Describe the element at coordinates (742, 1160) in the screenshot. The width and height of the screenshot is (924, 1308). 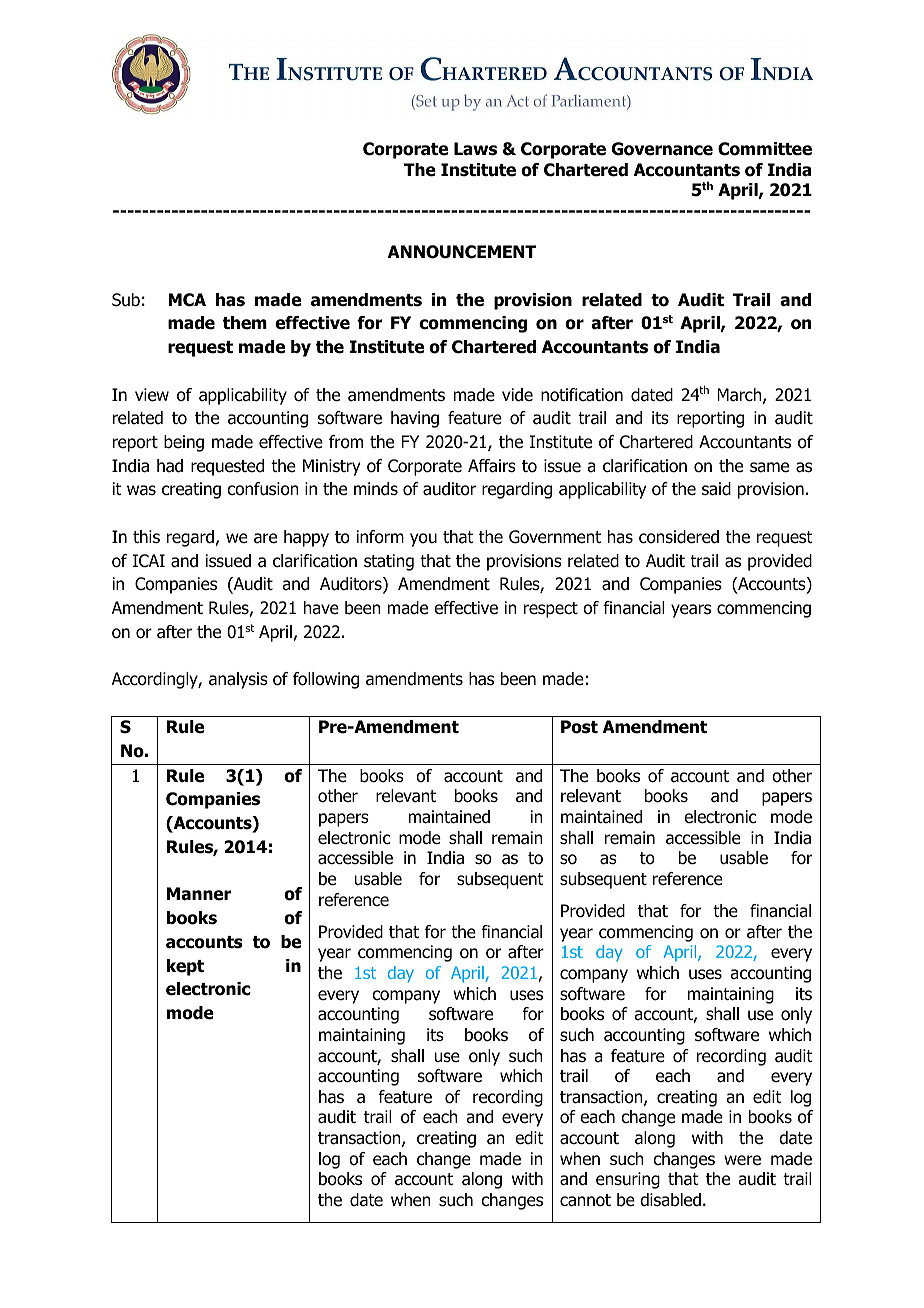
I see `were` at that location.
